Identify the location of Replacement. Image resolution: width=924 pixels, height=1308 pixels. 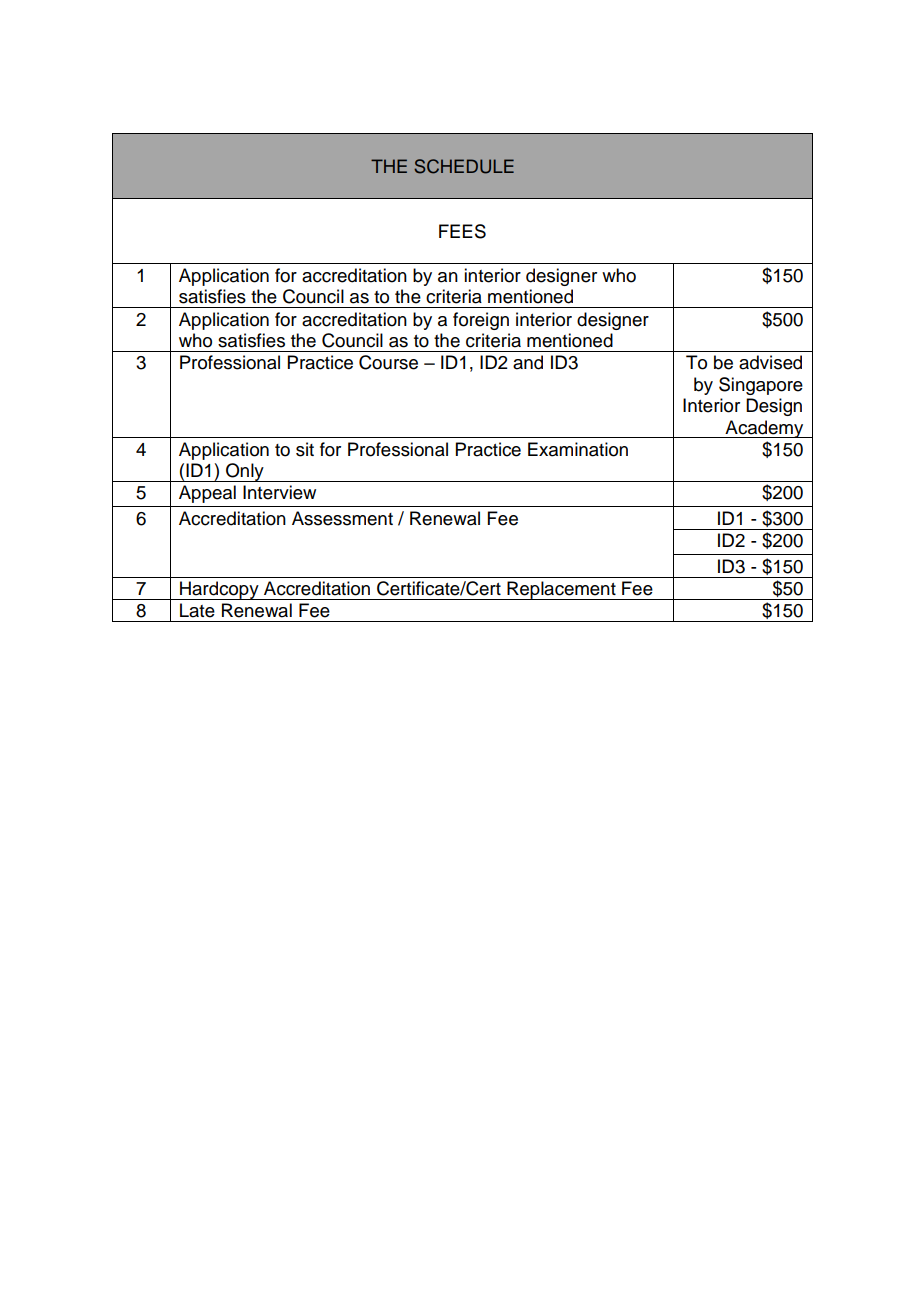
(561, 590).
